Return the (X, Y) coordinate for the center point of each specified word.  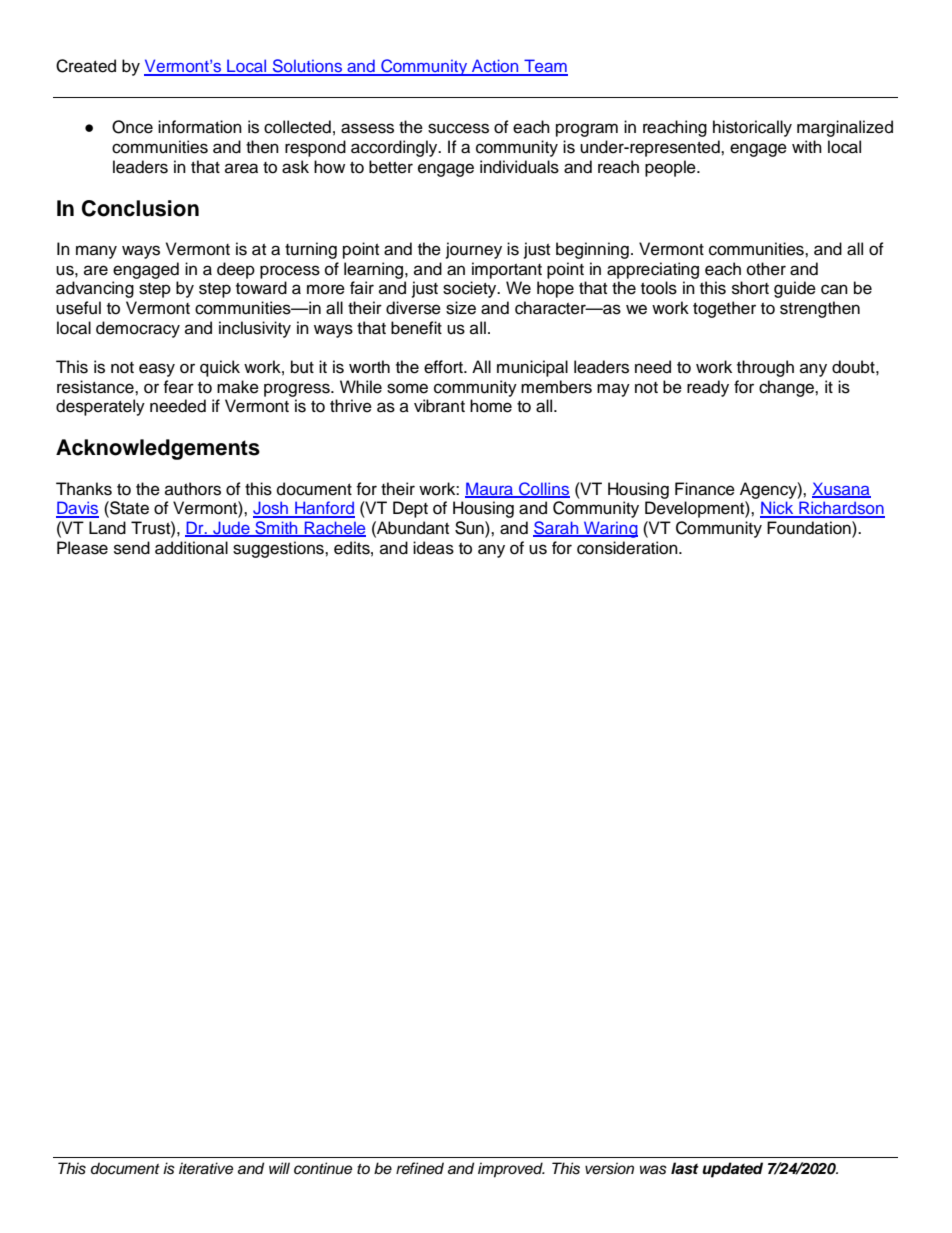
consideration (628, 548)
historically (752, 128)
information (200, 127)
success (458, 128)
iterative (206, 1168)
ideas (433, 548)
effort (444, 367)
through (765, 368)
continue (323, 1168)
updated (732, 1170)
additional (191, 548)
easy (157, 370)
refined (420, 1168)
